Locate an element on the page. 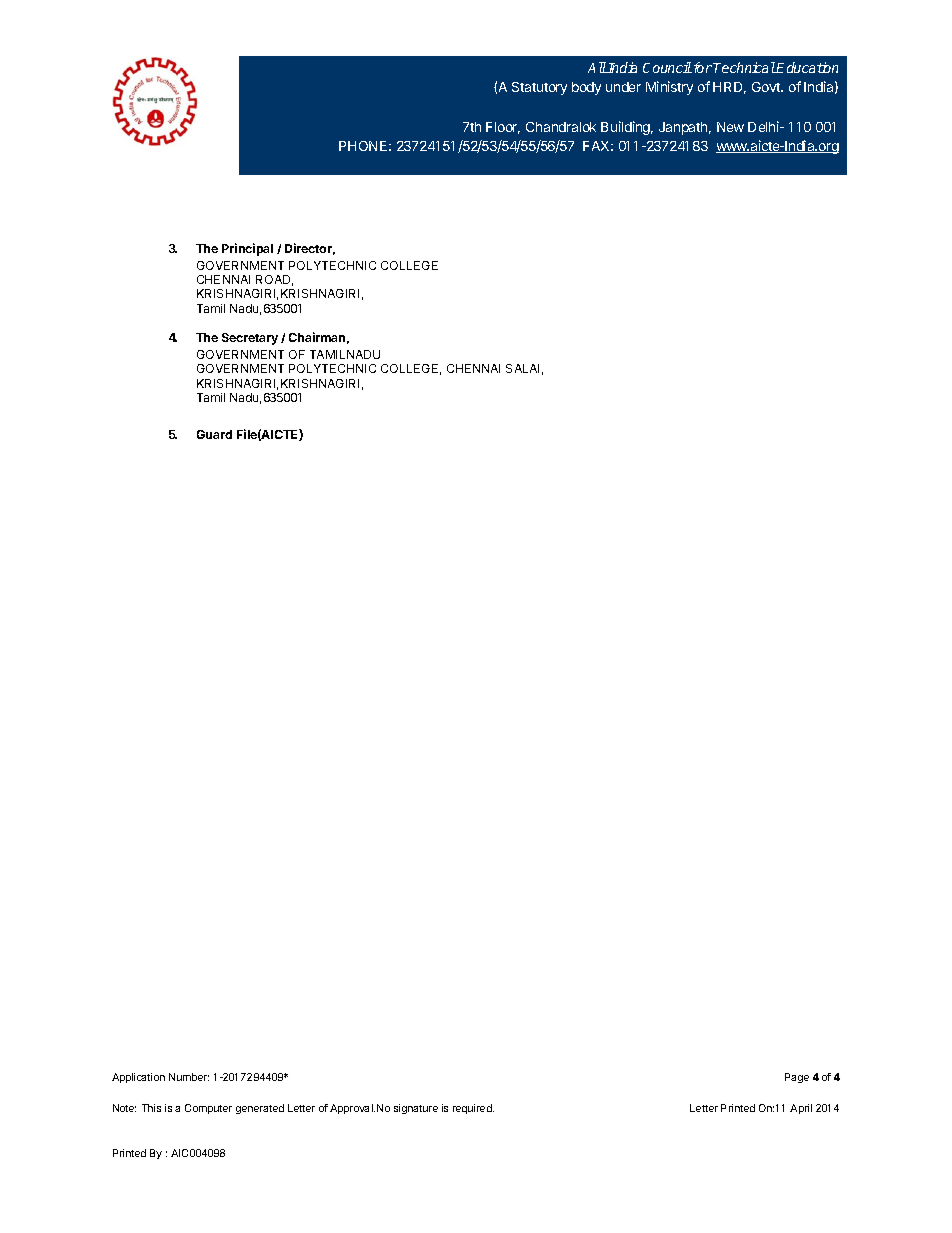 The height and width of the page is (1233, 952). Director is located at coordinates (310, 249).
